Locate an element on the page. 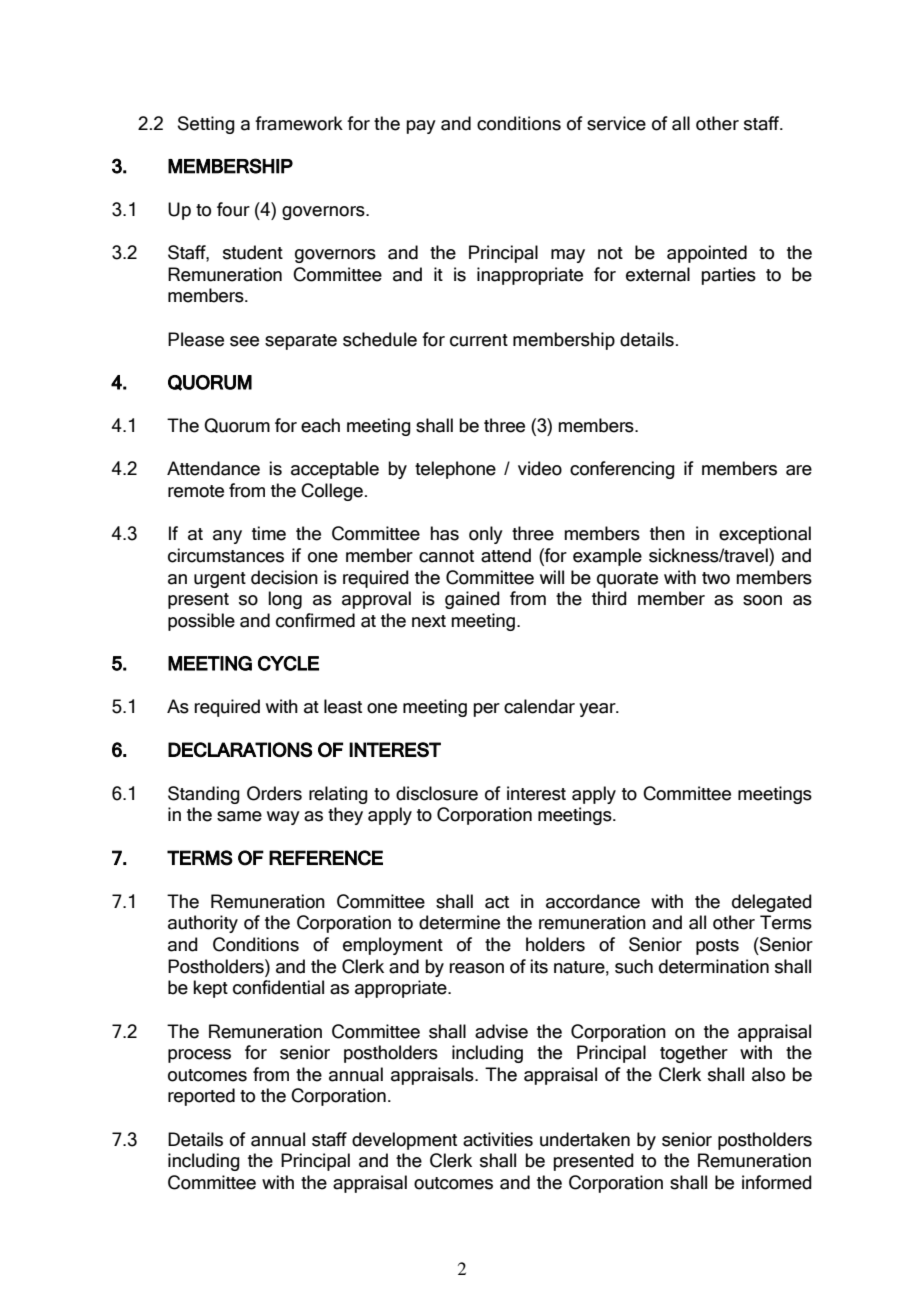  pay is located at coordinates (421, 127).
